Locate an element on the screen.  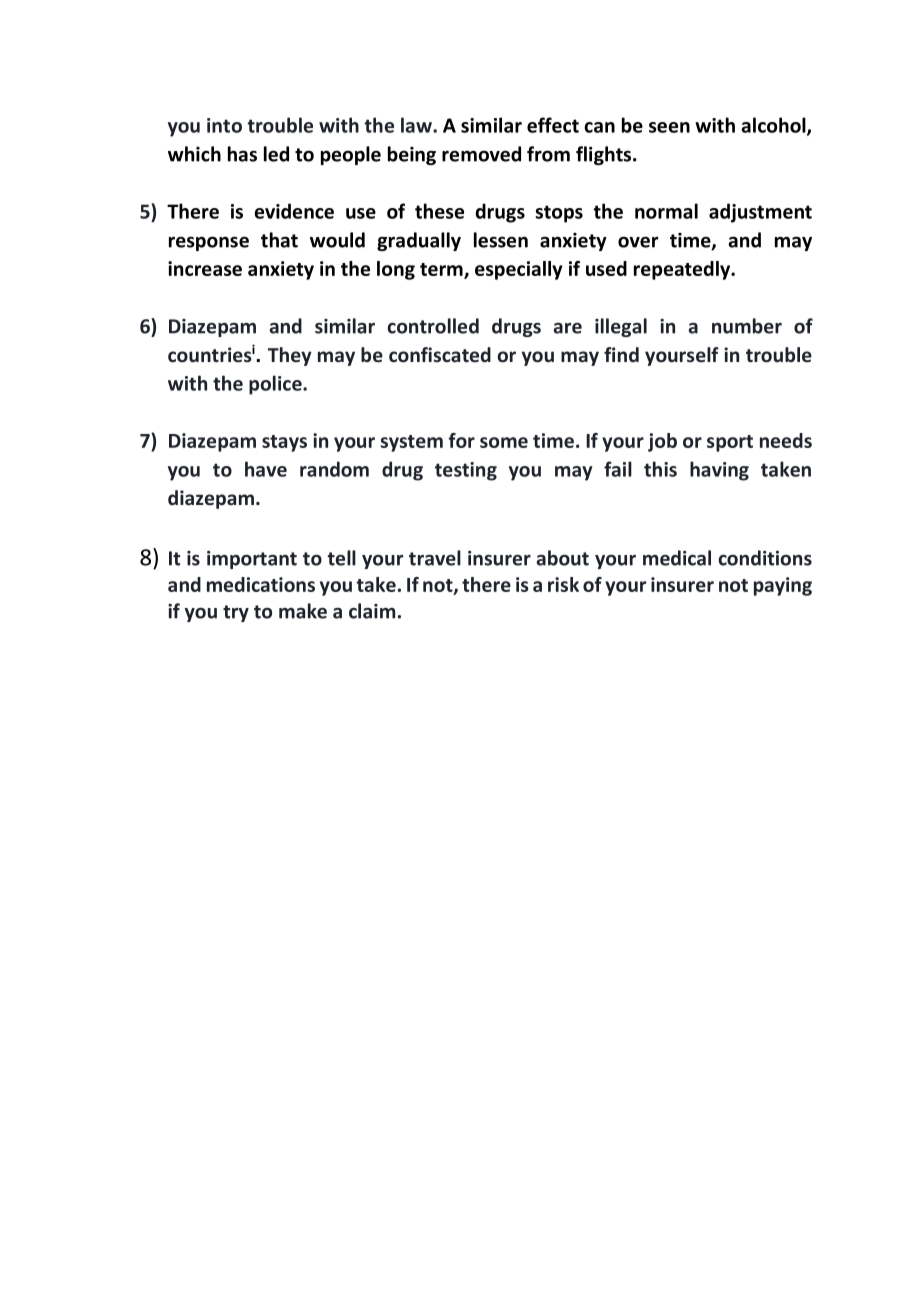
paying is located at coordinates (783, 586).
